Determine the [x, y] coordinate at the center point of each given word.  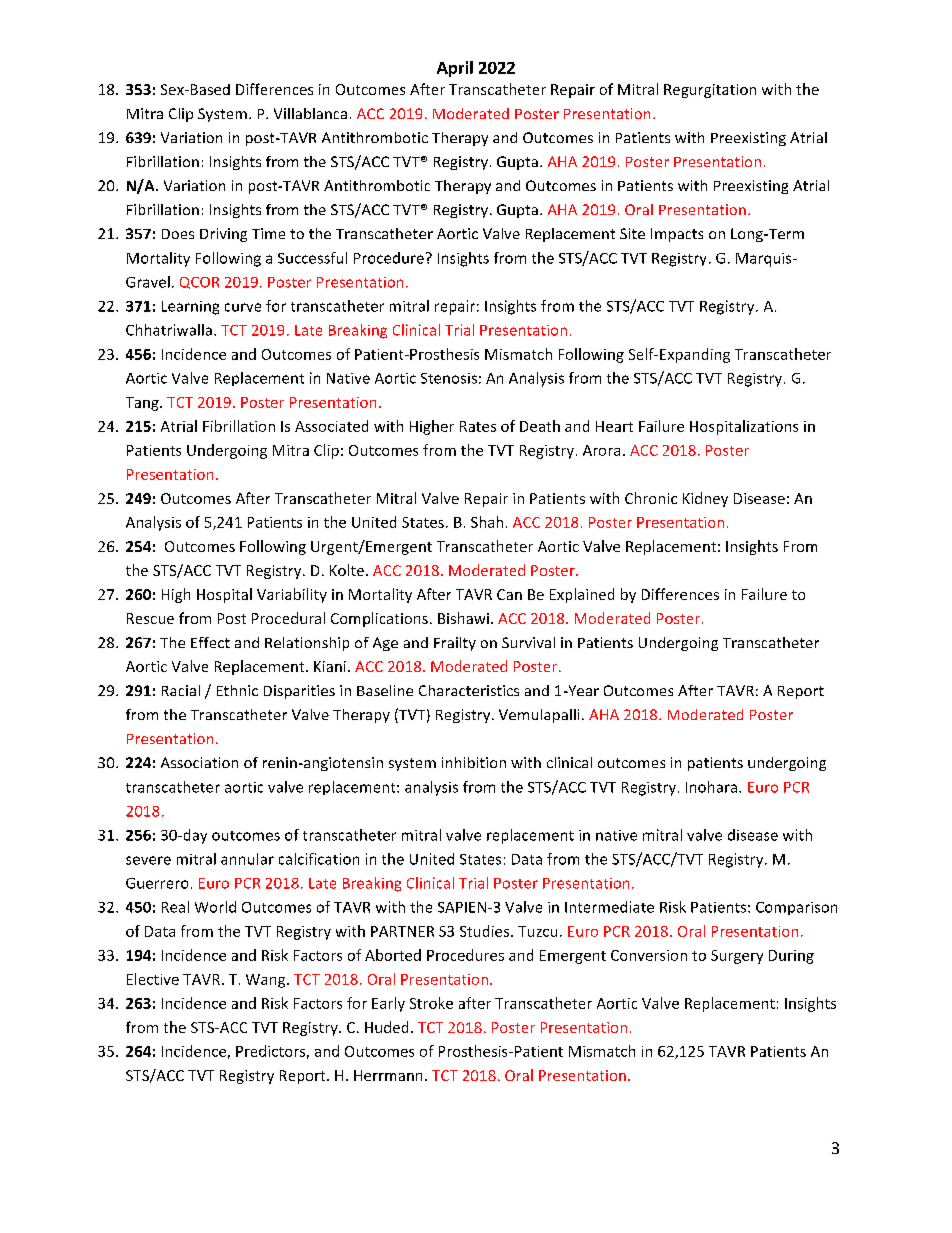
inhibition [474, 762]
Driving [223, 235]
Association [199, 762]
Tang [143, 404]
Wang [267, 981]
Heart [614, 426]
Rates [478, 426]
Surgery [737, 957]
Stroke [431, 1003]
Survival [528, 642]
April [455, 69]
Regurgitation [710, 91]
